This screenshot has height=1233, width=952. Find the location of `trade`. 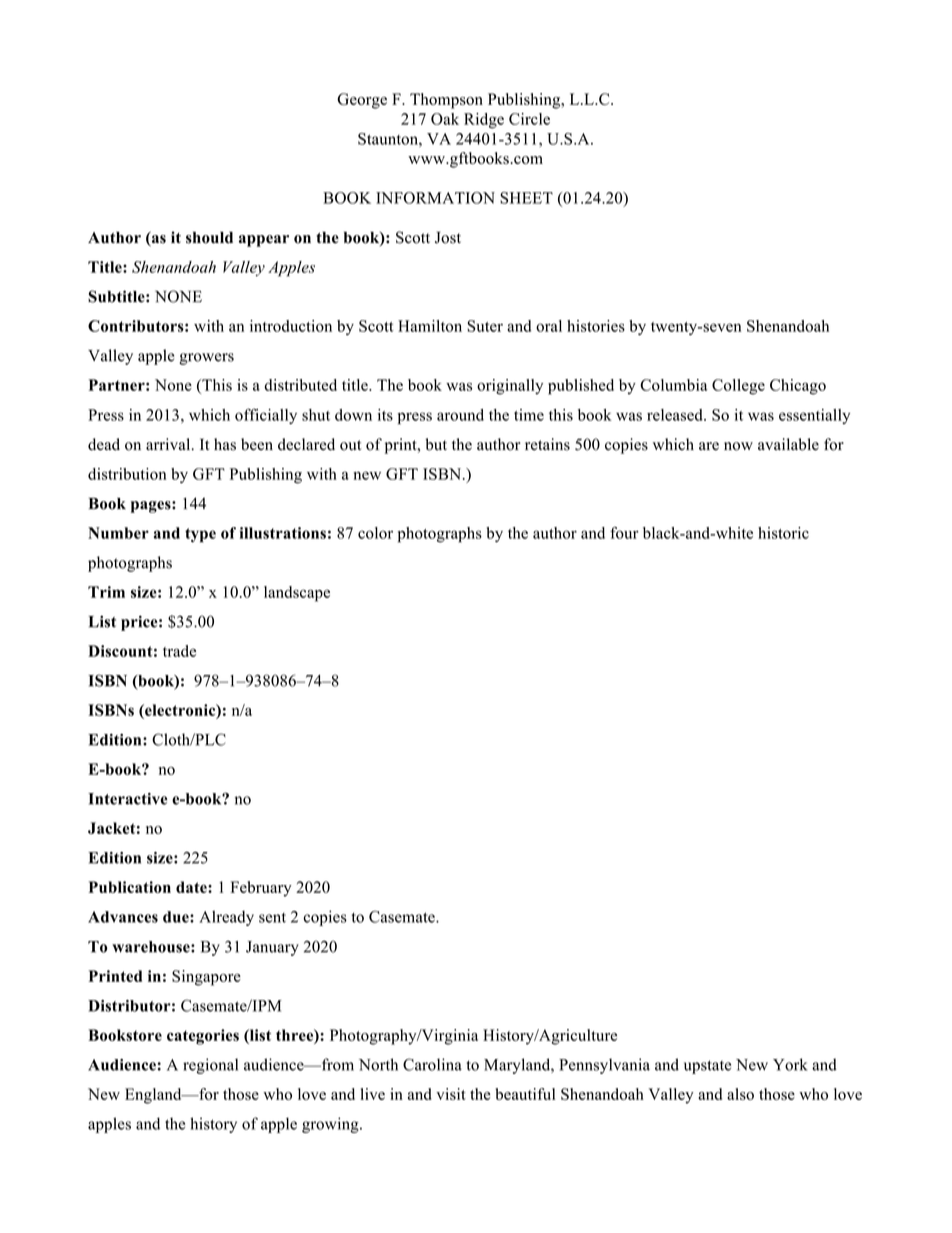

trade is located at coordinates (179, 651).
